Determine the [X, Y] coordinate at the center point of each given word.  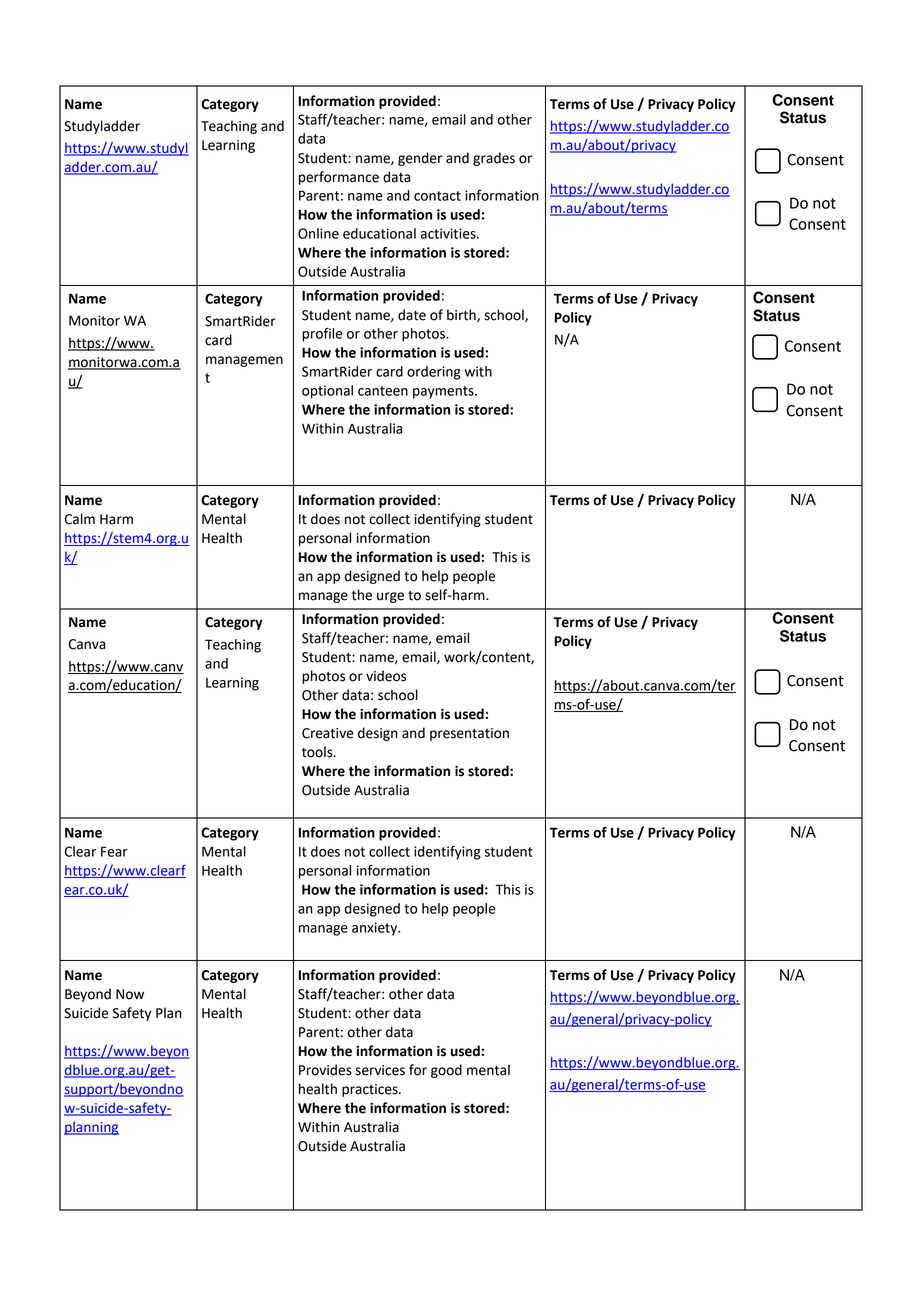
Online [318, 233]
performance [339, 178]
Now [130, 994]
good [446, 1071]
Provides [325, 1070]
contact [437, 196]
